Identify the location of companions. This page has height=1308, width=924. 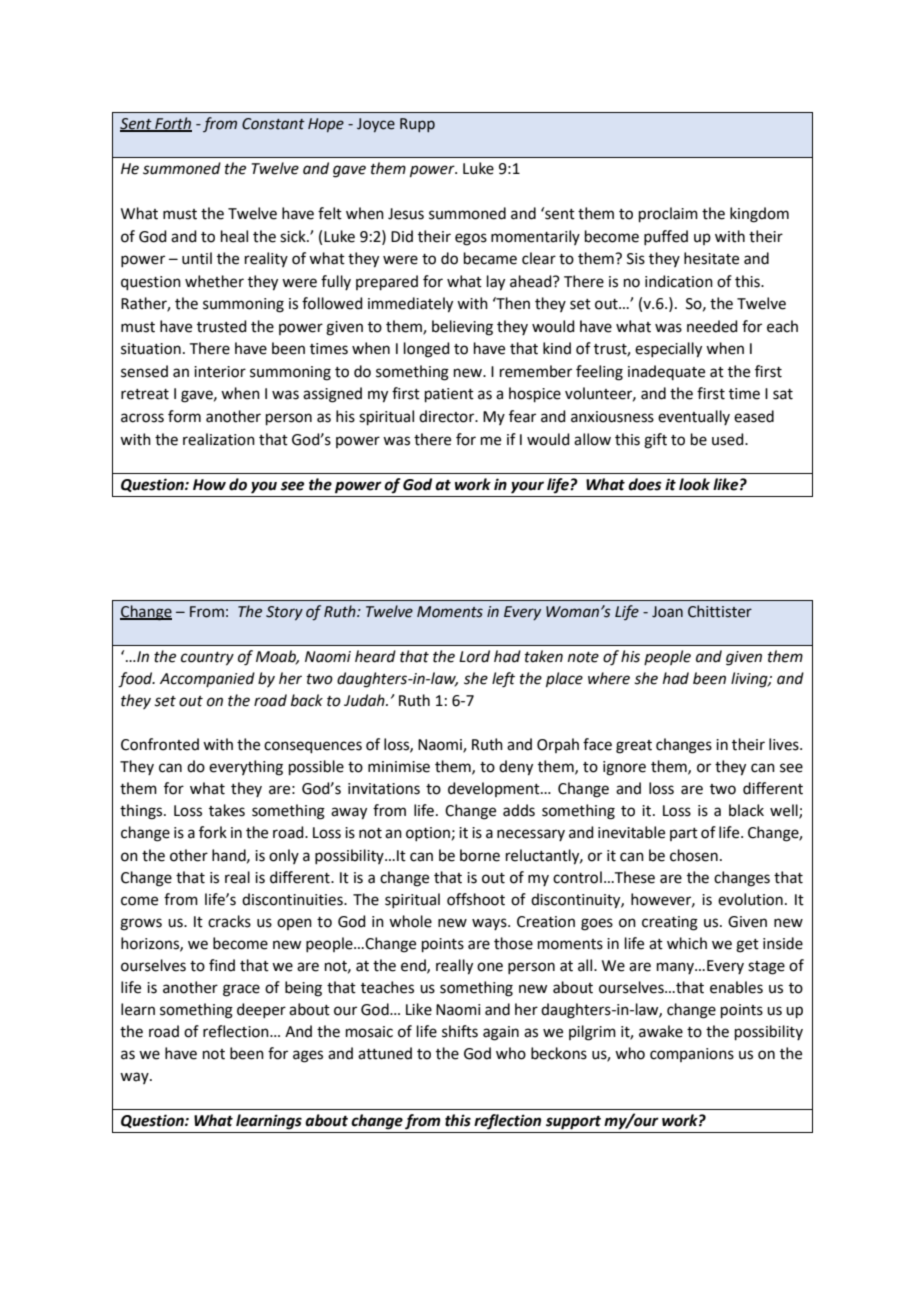
(692, 1055).
